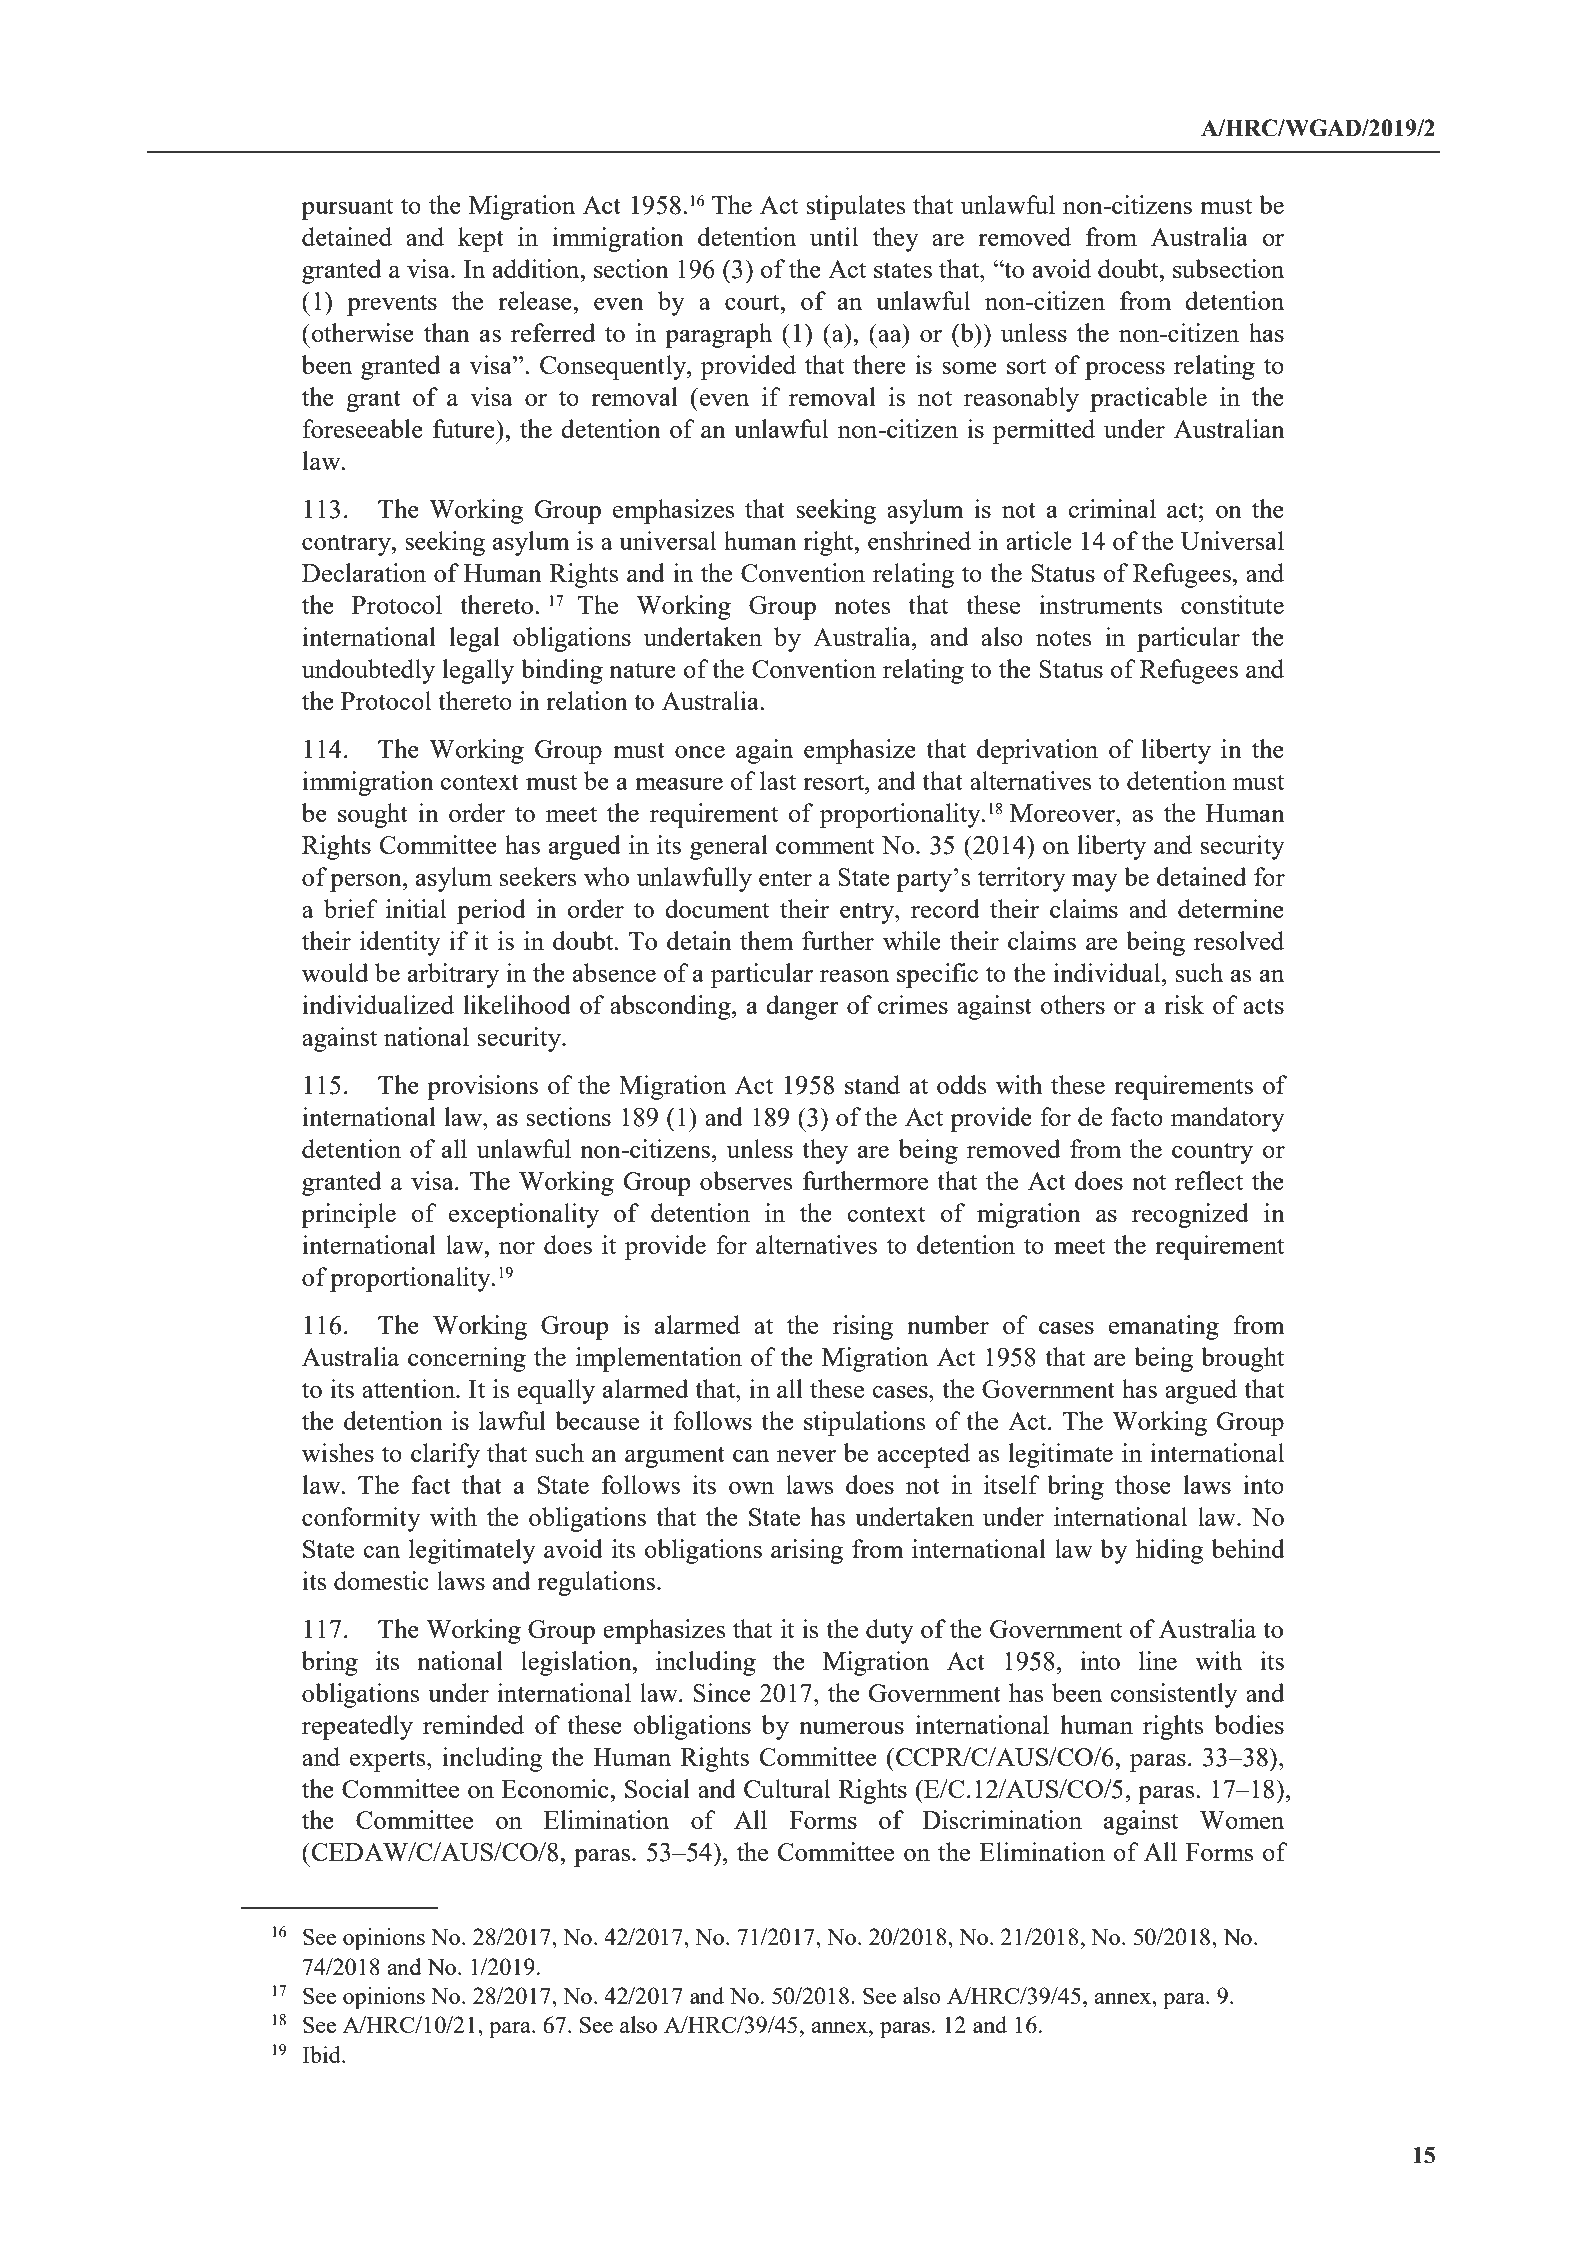 The image size is (1587, 2244). What do you see at coordinates (746, 1180) in the screenshot?
I see `observes` at bounding box center [746, 1180].
